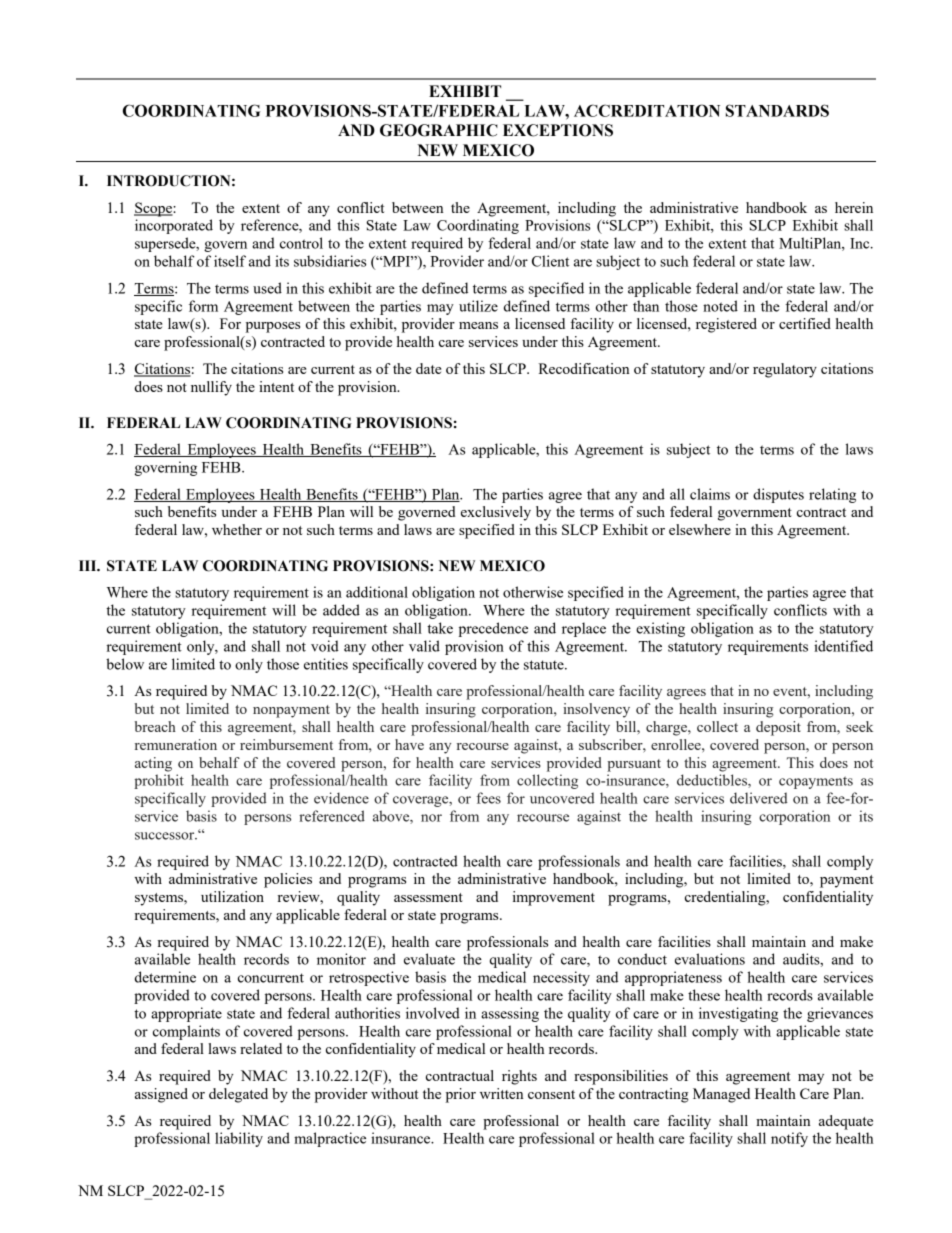 This screenshot has width=952, height=1233. Describe the element at coordinates (238, 1095) in the screenshot. I see `delegated` at that location.
